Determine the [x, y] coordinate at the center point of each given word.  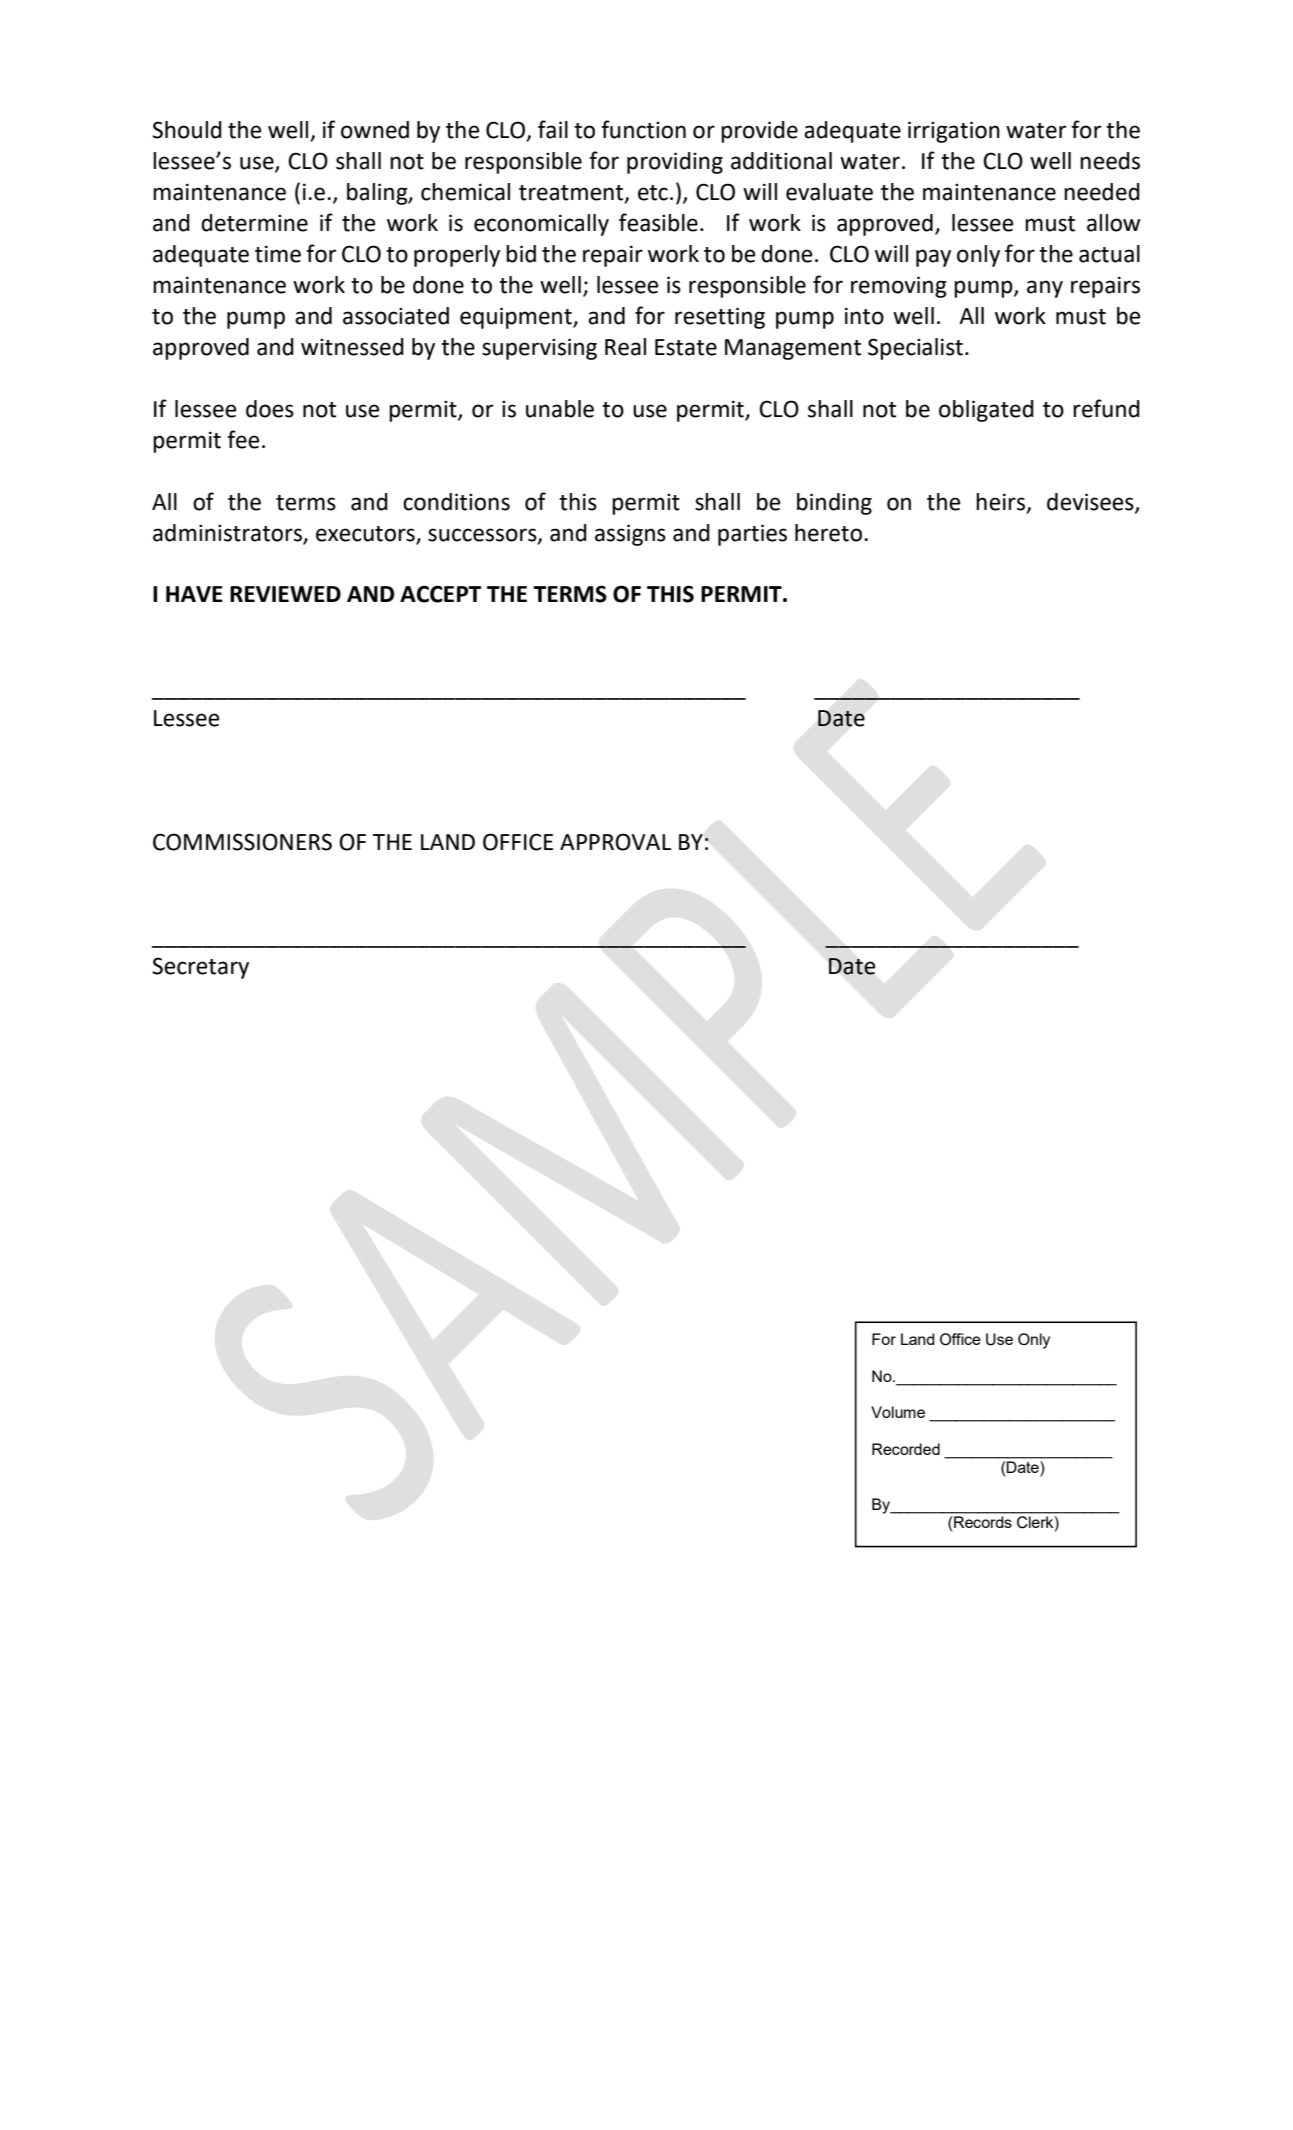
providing [675, 163]
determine [254, 223]
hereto [830, 533]
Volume [898, 1412]
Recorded [906, 1449]
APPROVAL [615, 842]
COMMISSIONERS [242, 842]
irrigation [954, 132]
